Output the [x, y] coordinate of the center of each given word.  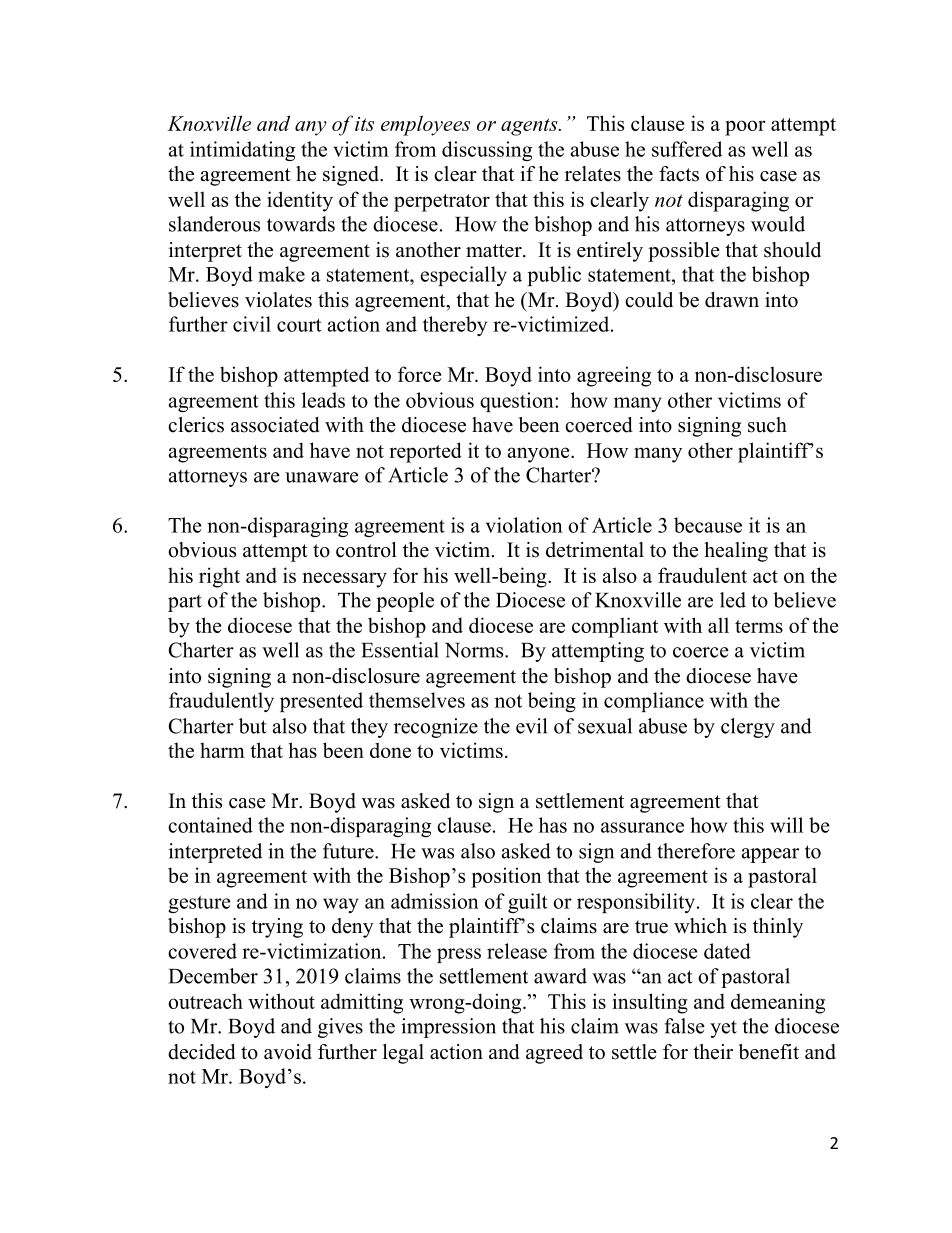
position [506, 877]
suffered [687, 149]
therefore [696, 851]
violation [524, 525]
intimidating [242, 151]
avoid [288, 1052]
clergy [748, 728]
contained [210, 825]
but [253, 726]
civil [252, 324]
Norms [475, 650]
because [708, 525]
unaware [322, 477]
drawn [732, 300]
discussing [487, 151]
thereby [455, 326]
